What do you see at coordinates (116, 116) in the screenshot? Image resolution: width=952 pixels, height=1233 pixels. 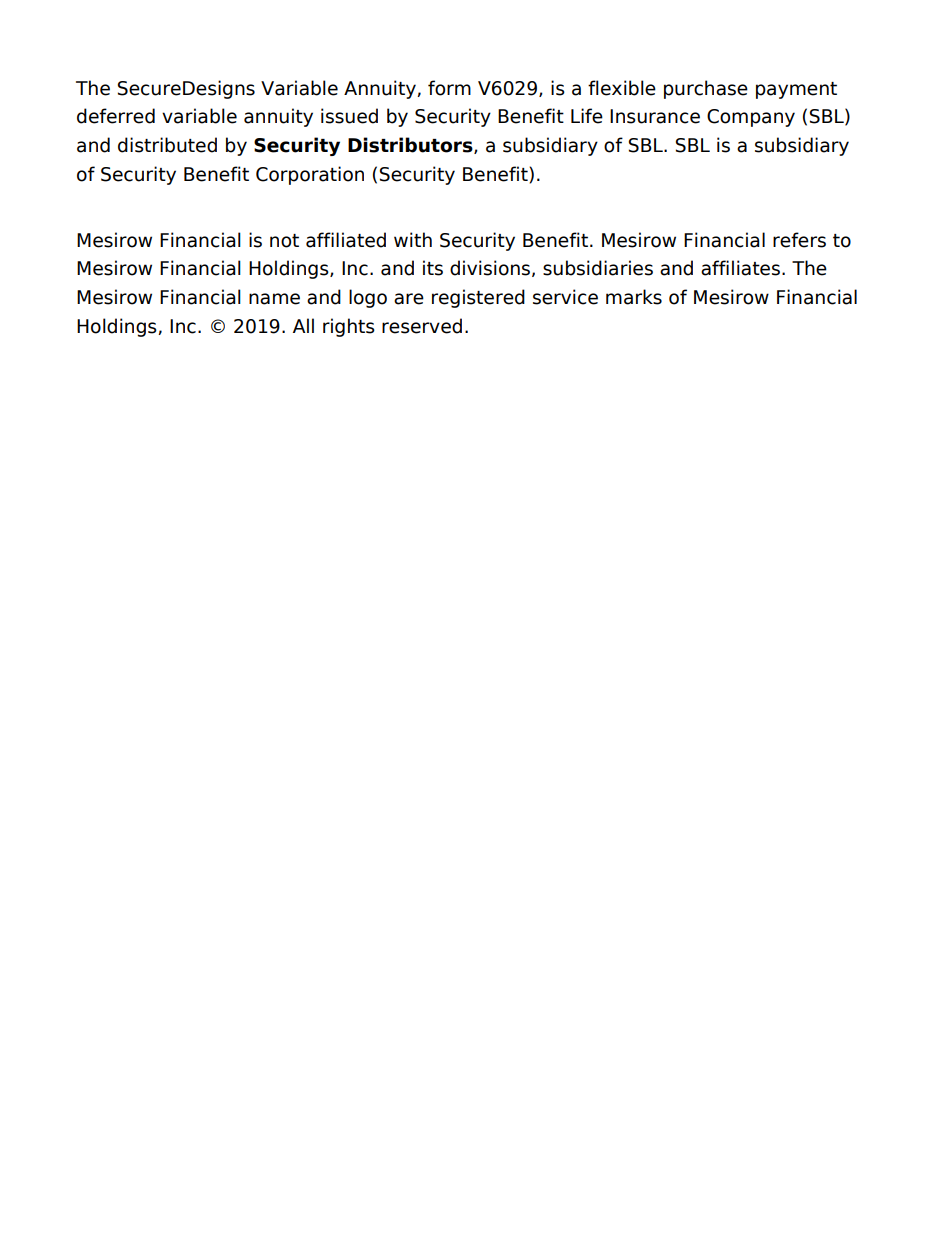 I see `deferred` at bounding box center [116, 116].
